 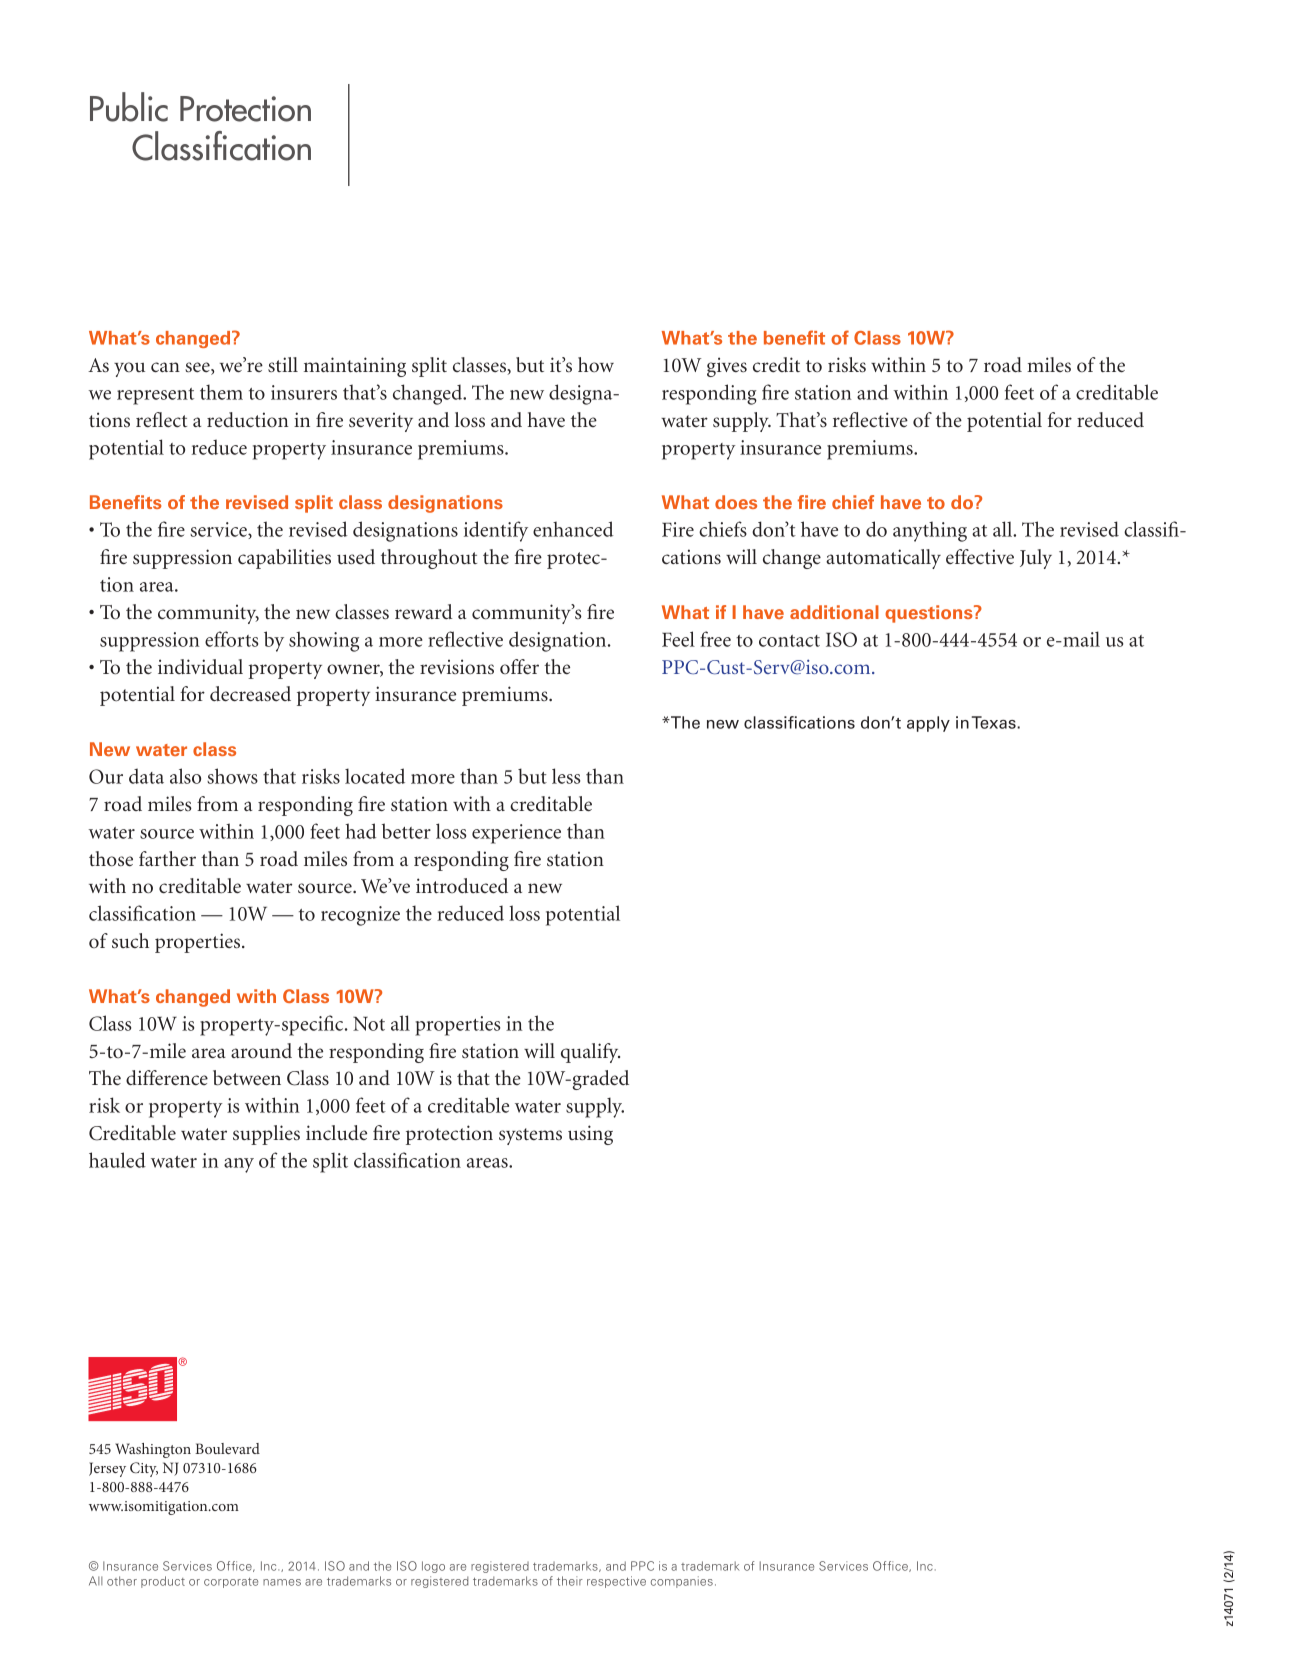 What do you see at coordinates (930, 531) in the screenshot?
I see `anything` at bounding box center [930, 531].
